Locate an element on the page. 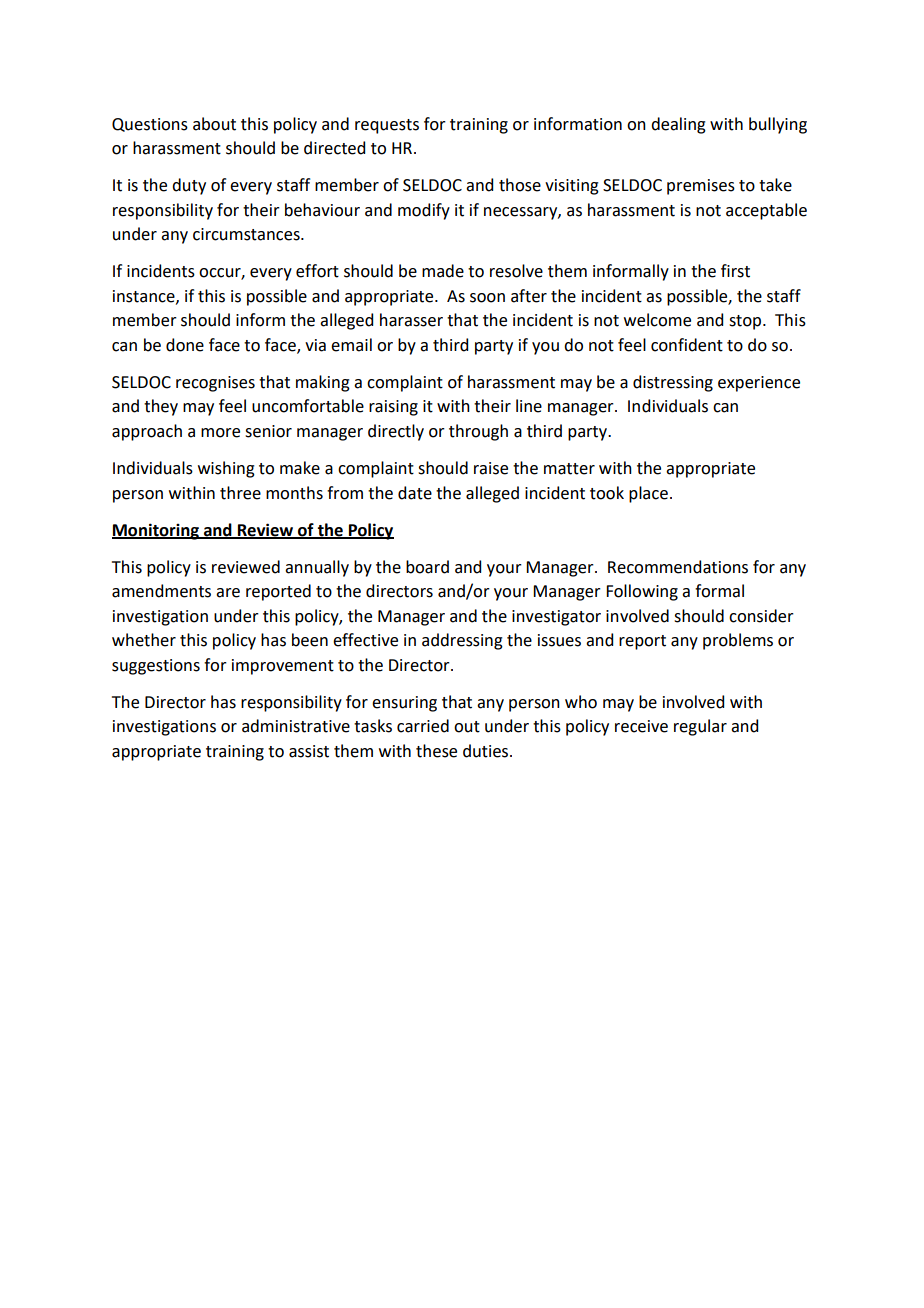 This document has width=924, height=1308. board is located at coordinates (427, 567).
